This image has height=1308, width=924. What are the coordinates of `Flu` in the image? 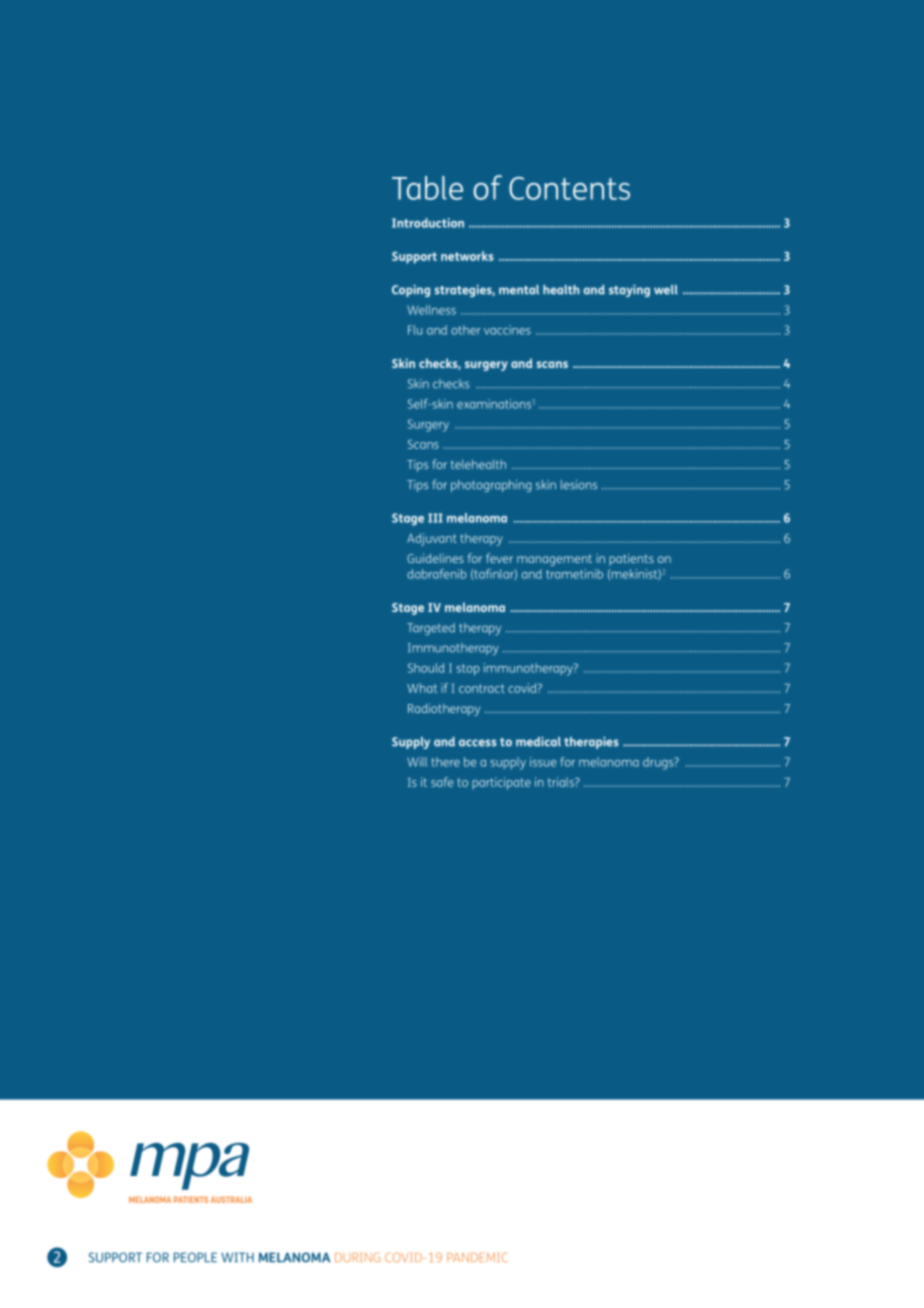 It's located at (415, 330).
